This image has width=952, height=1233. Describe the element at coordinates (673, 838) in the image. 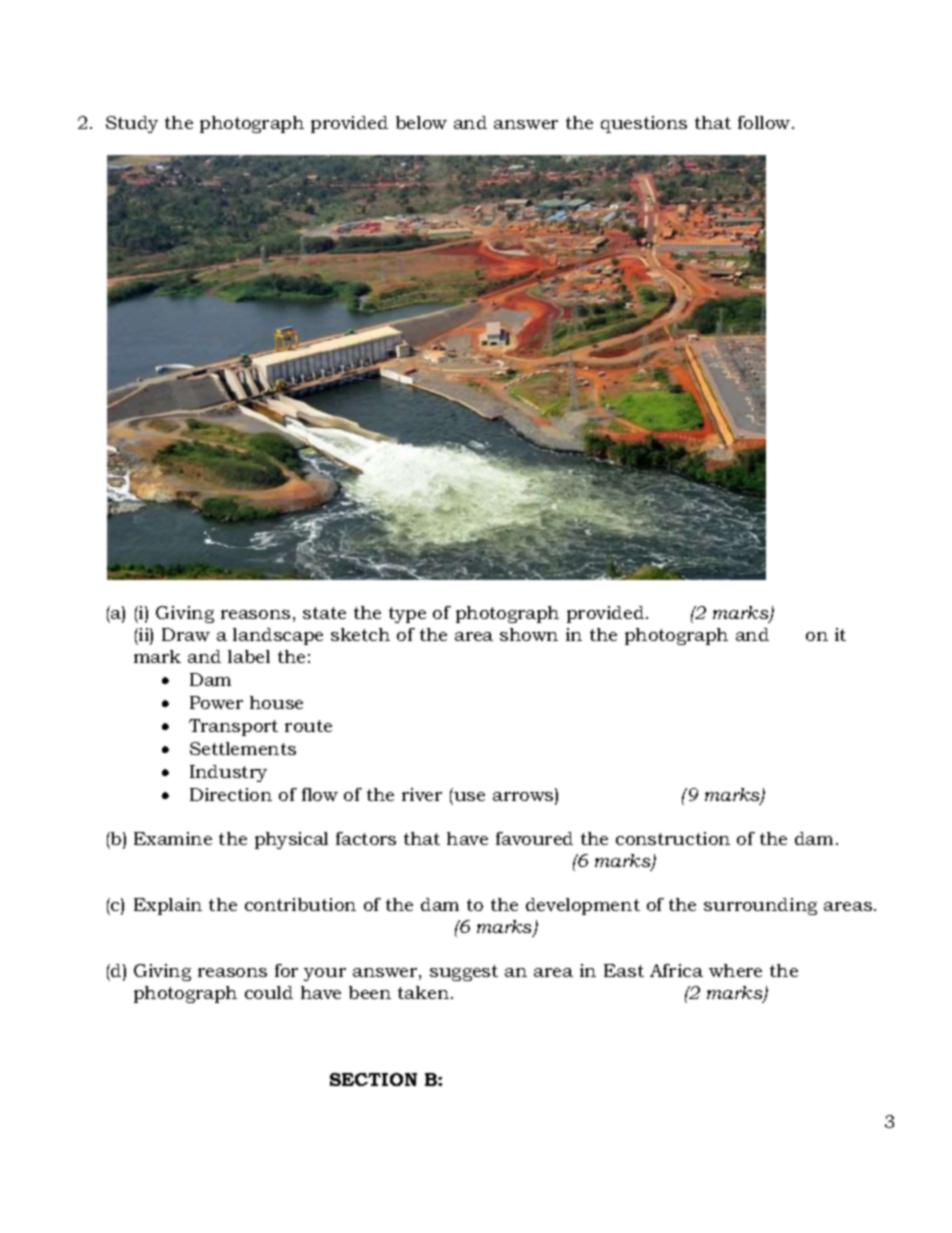

I see `construction` at that location.
